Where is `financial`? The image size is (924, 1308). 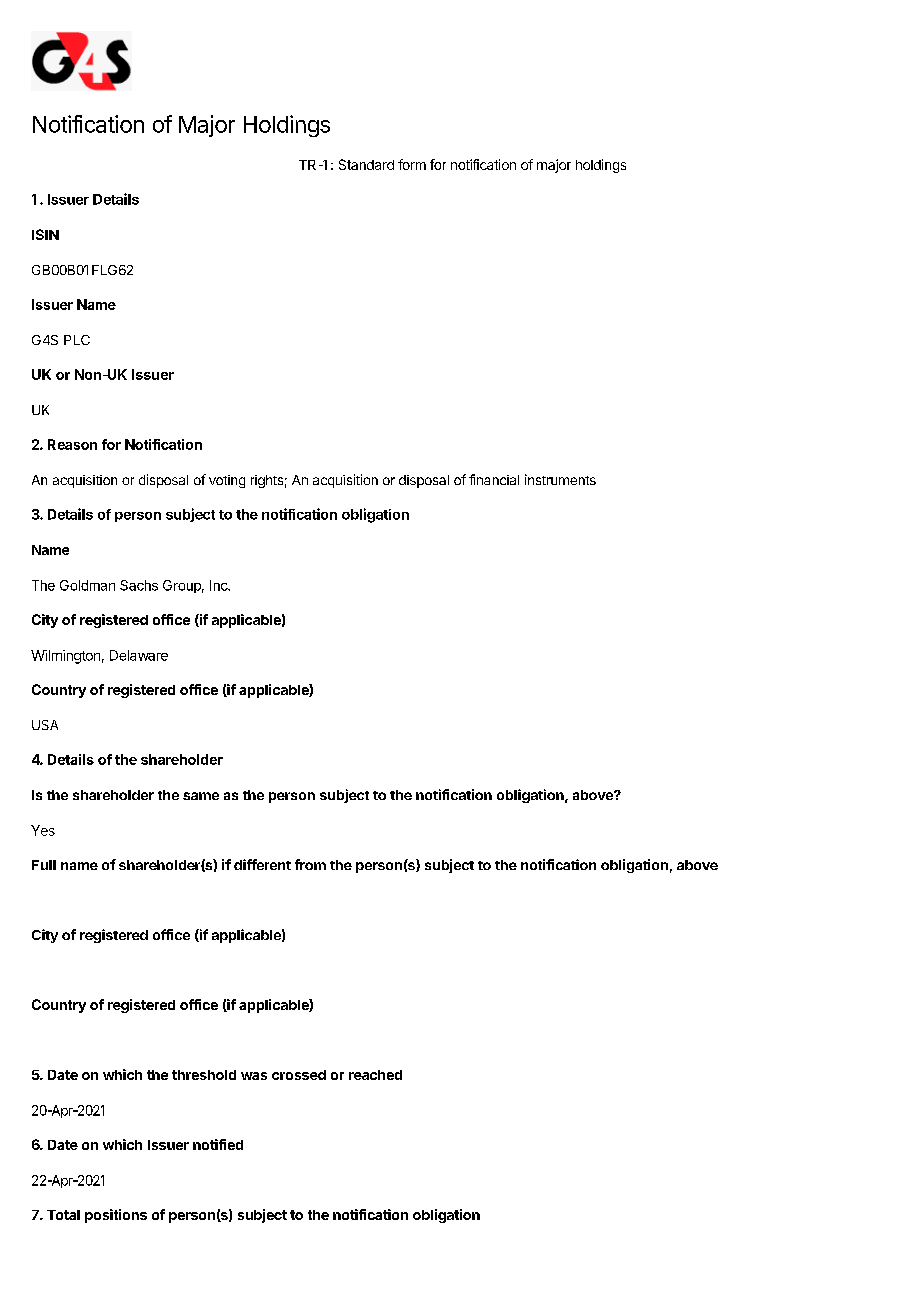 financial is located at coordinates (494, 479).
